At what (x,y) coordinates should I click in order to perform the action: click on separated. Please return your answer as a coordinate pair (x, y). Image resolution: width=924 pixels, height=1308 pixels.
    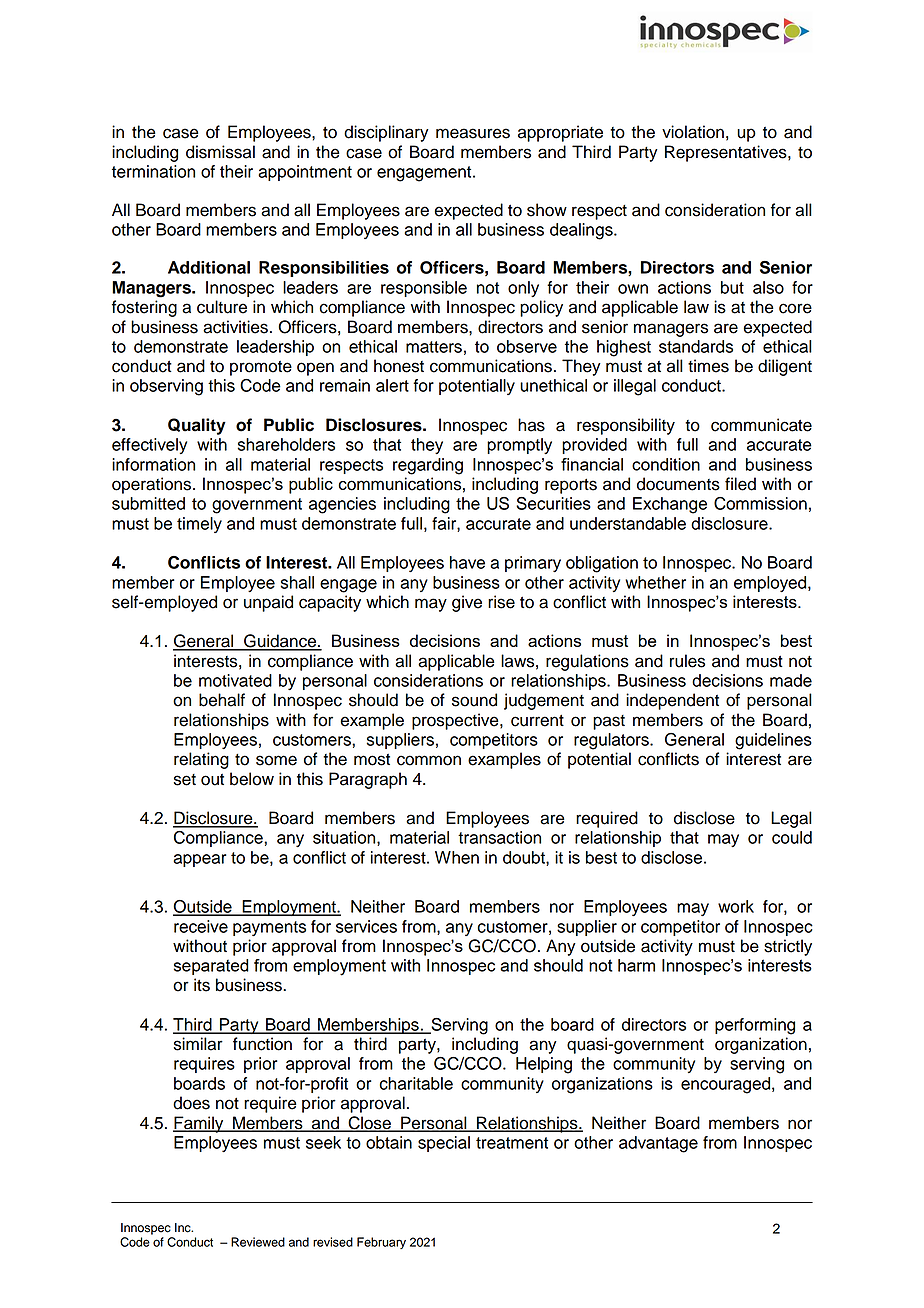
    Looking at the image, I should click on (211, 967).
